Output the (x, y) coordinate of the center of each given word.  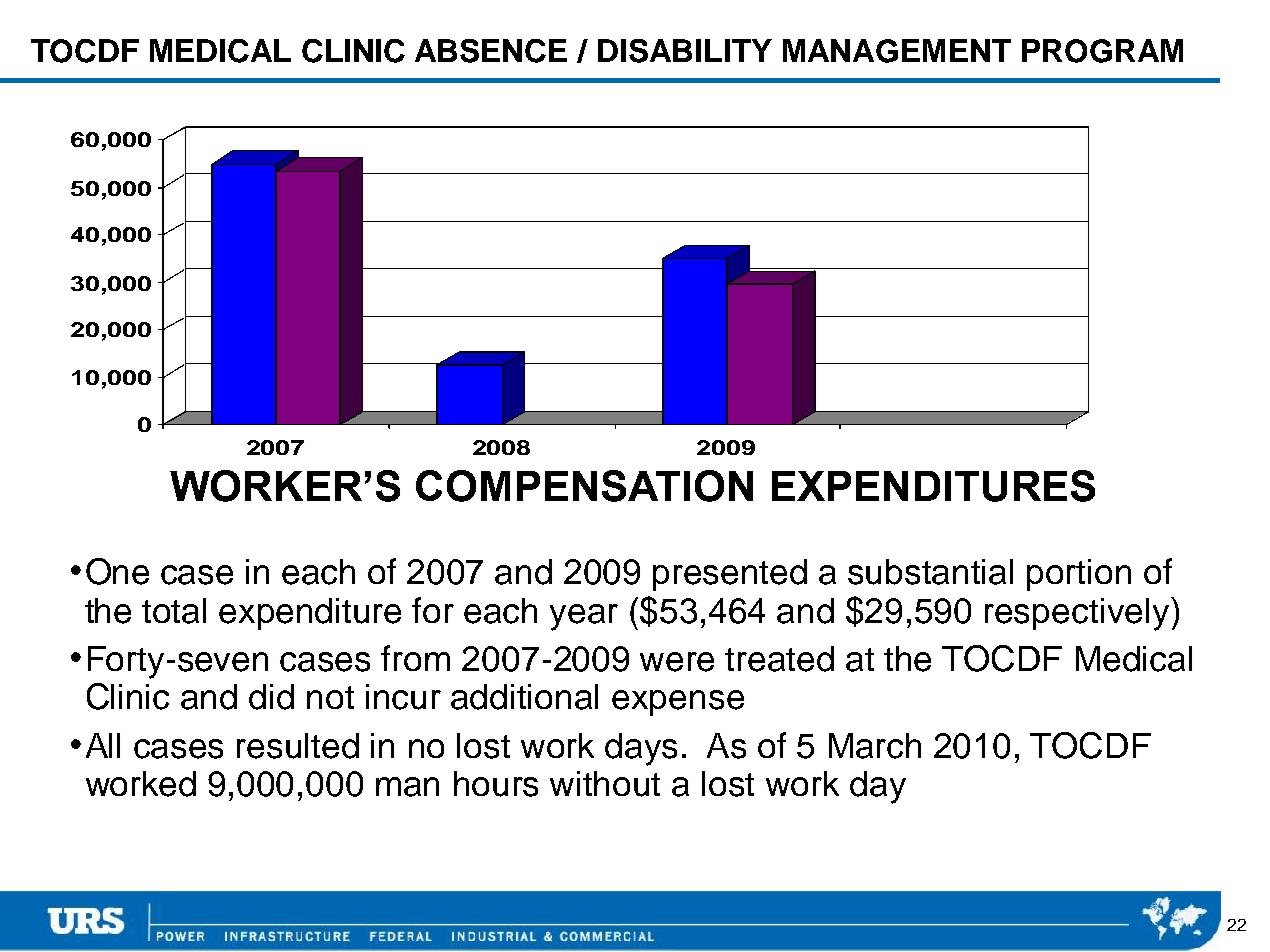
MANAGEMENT (897, 51)
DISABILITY (685, 51)
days (641, 749)
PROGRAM (1102, 51)
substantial (930, 572)
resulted (298, 746)
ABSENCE (491, 51)
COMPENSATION (584, 486)
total (174, 611)
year (584, 617)
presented (730, 575)
